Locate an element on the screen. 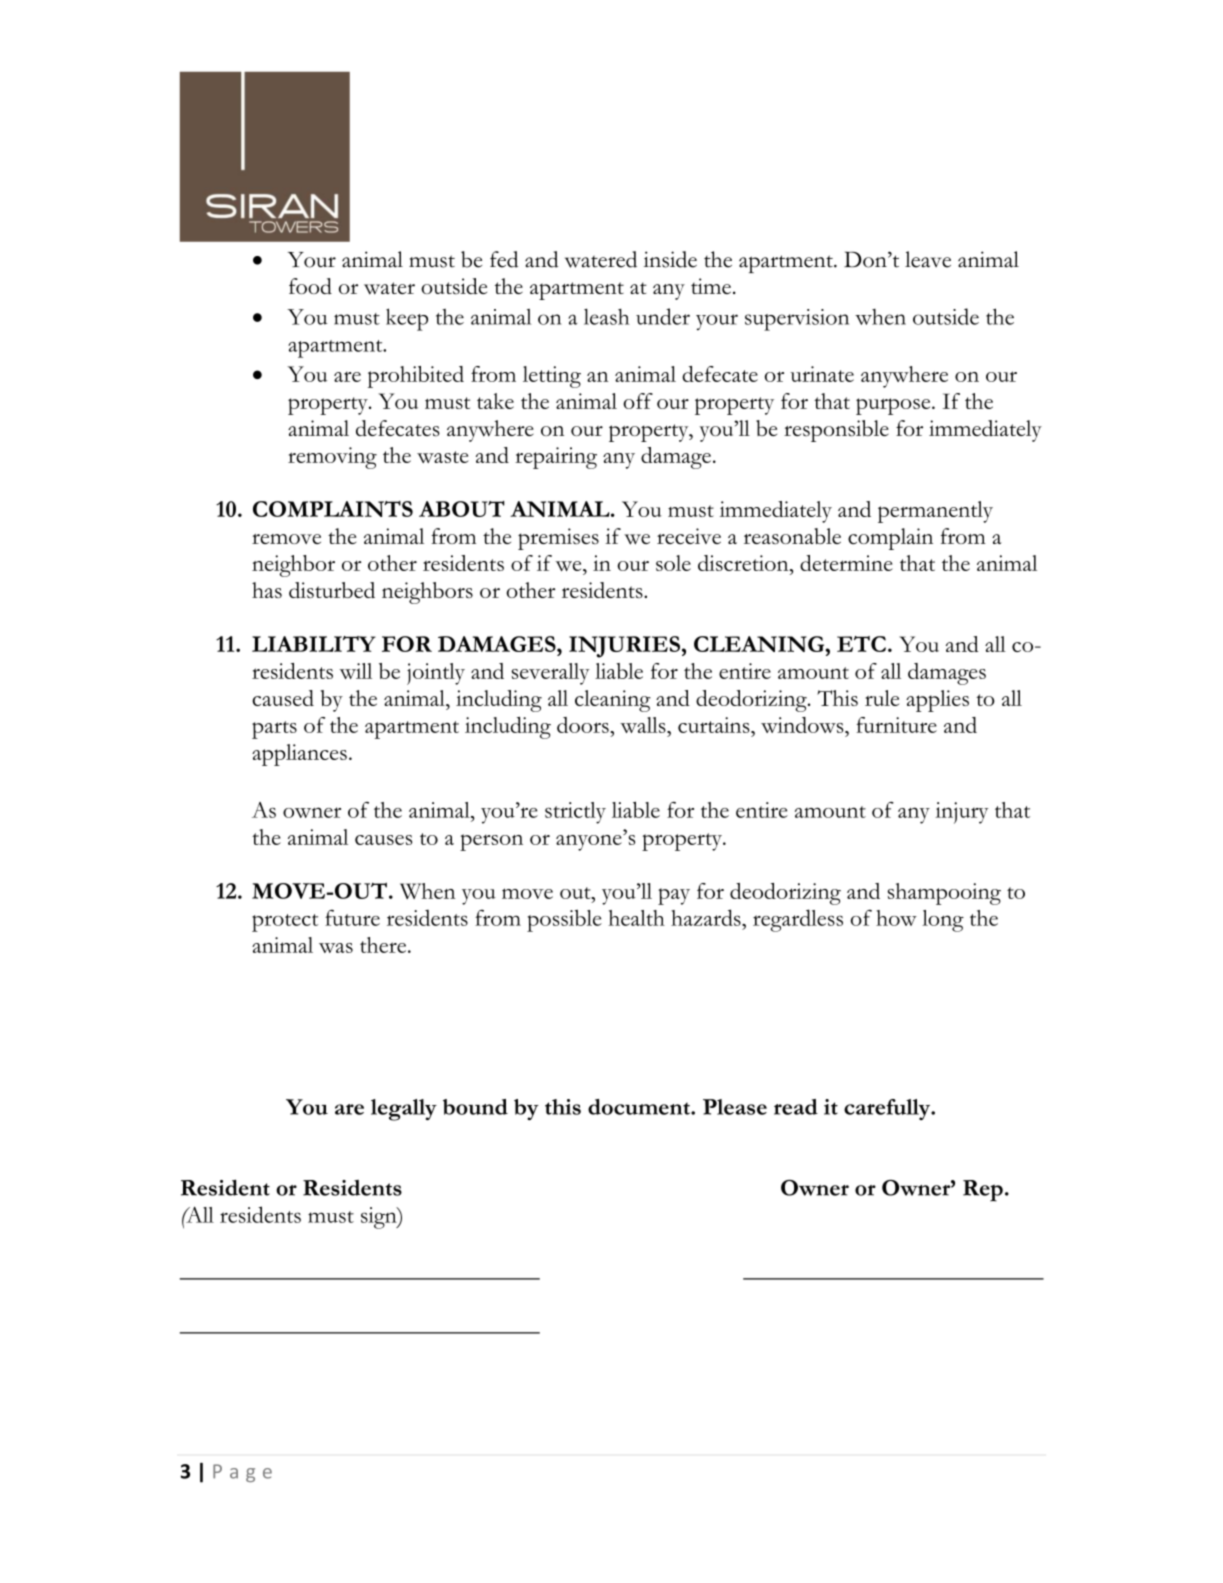  future is located at coordinates (352, 918).
